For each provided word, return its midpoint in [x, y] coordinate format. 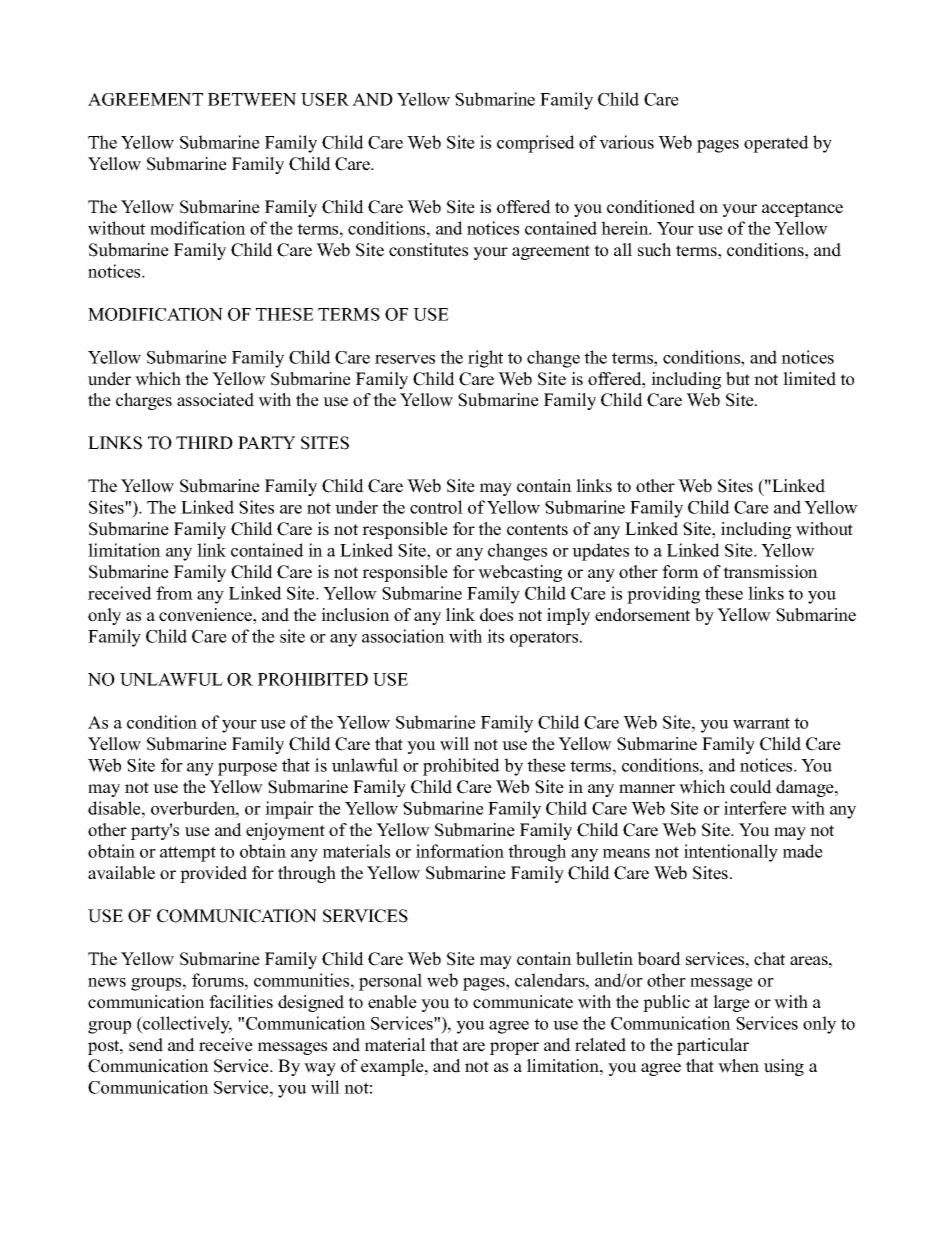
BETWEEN [252, 99]
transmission [770, 572]
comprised [536, 144]
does [496, 615]
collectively [186, 1025]
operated [776, 144]
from [174, 593]
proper [514, 1048]
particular [713, 1046]
